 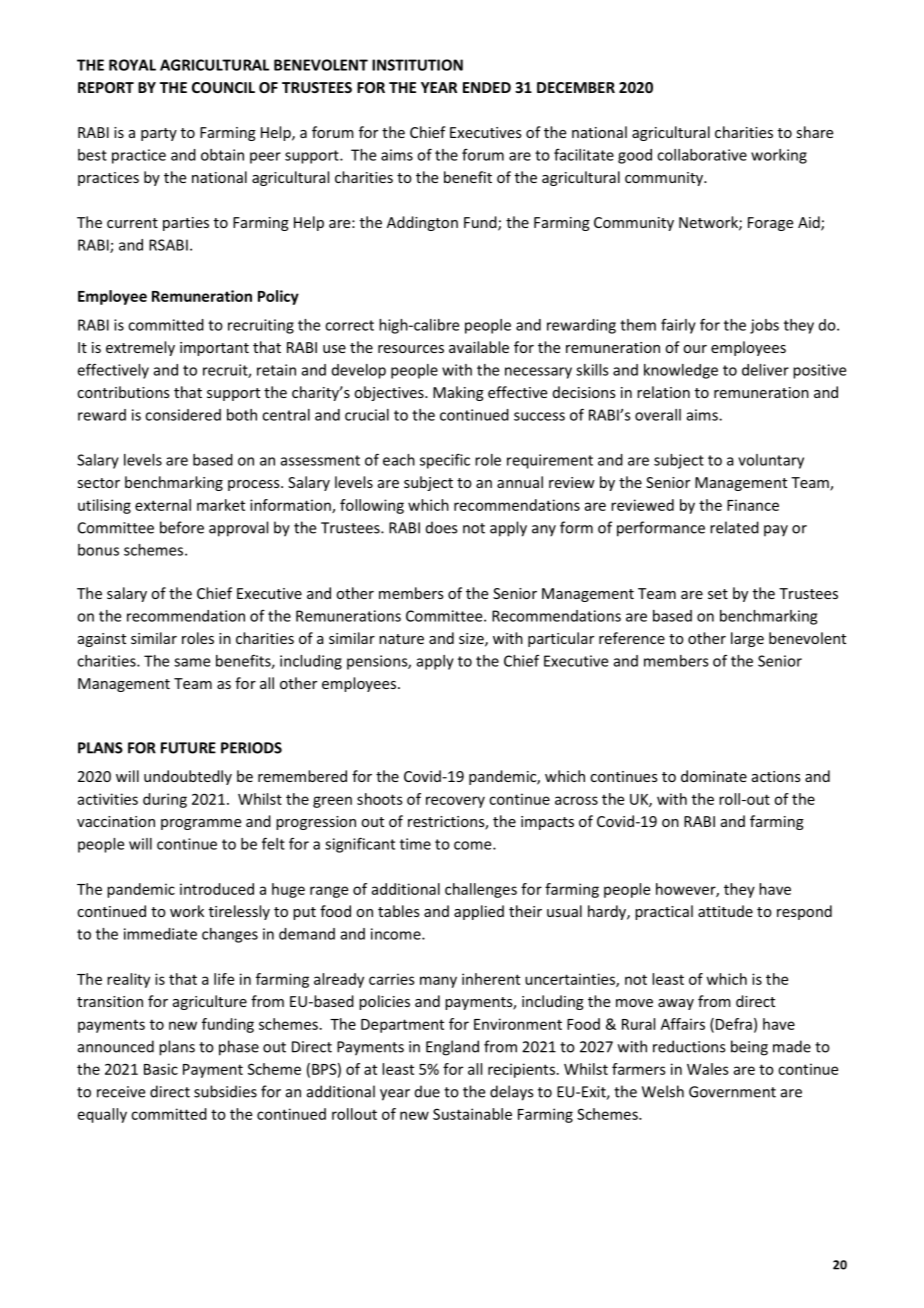 What do you see at coordinates (487, 87) in the document?
I see `ENDED` at bounding box center [487, 87].
